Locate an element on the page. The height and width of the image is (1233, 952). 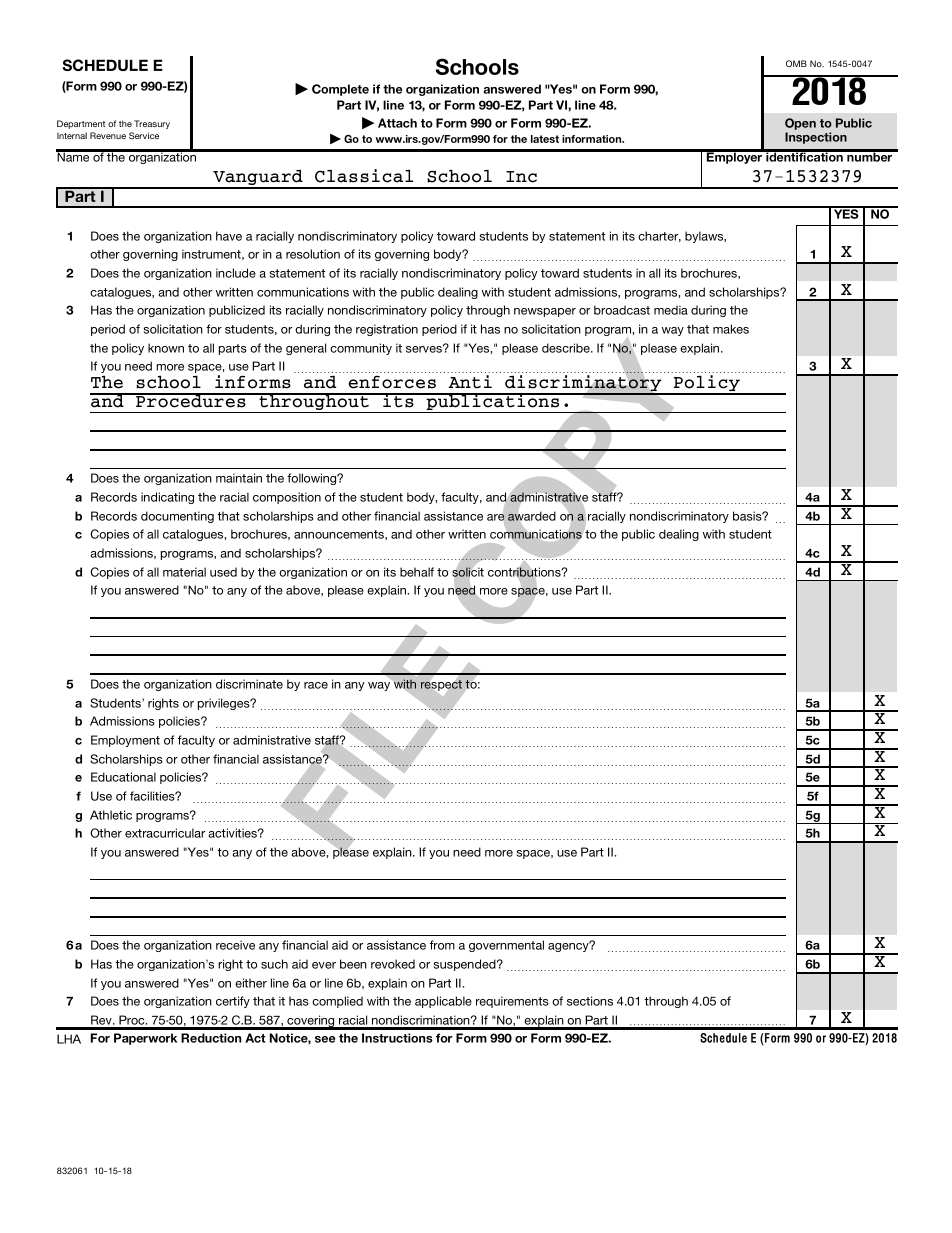
Paperwork is located at coordinates (145, 1039).
